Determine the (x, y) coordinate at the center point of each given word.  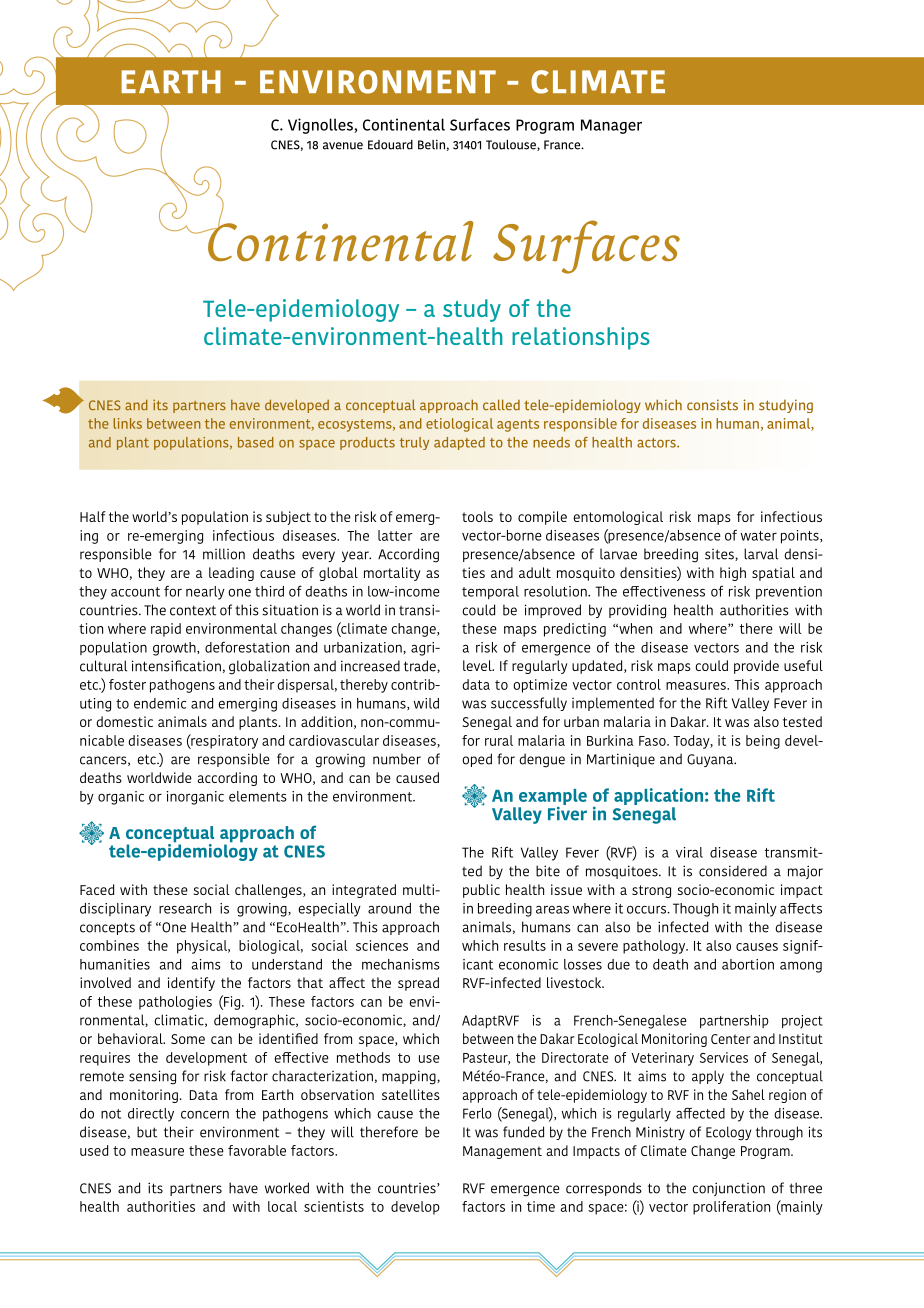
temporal (490, 592)
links (128, 423)
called (501, 404)
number (397, 759)
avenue (343, 146)
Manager (611, 126)
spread (418, 984)
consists (712, 405)
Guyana (711, 760)
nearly (205, 593)
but (147, 1132)
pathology (655, 947)
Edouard (390, 145)
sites (720, 555)
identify (191, 984)
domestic (124, 721)
